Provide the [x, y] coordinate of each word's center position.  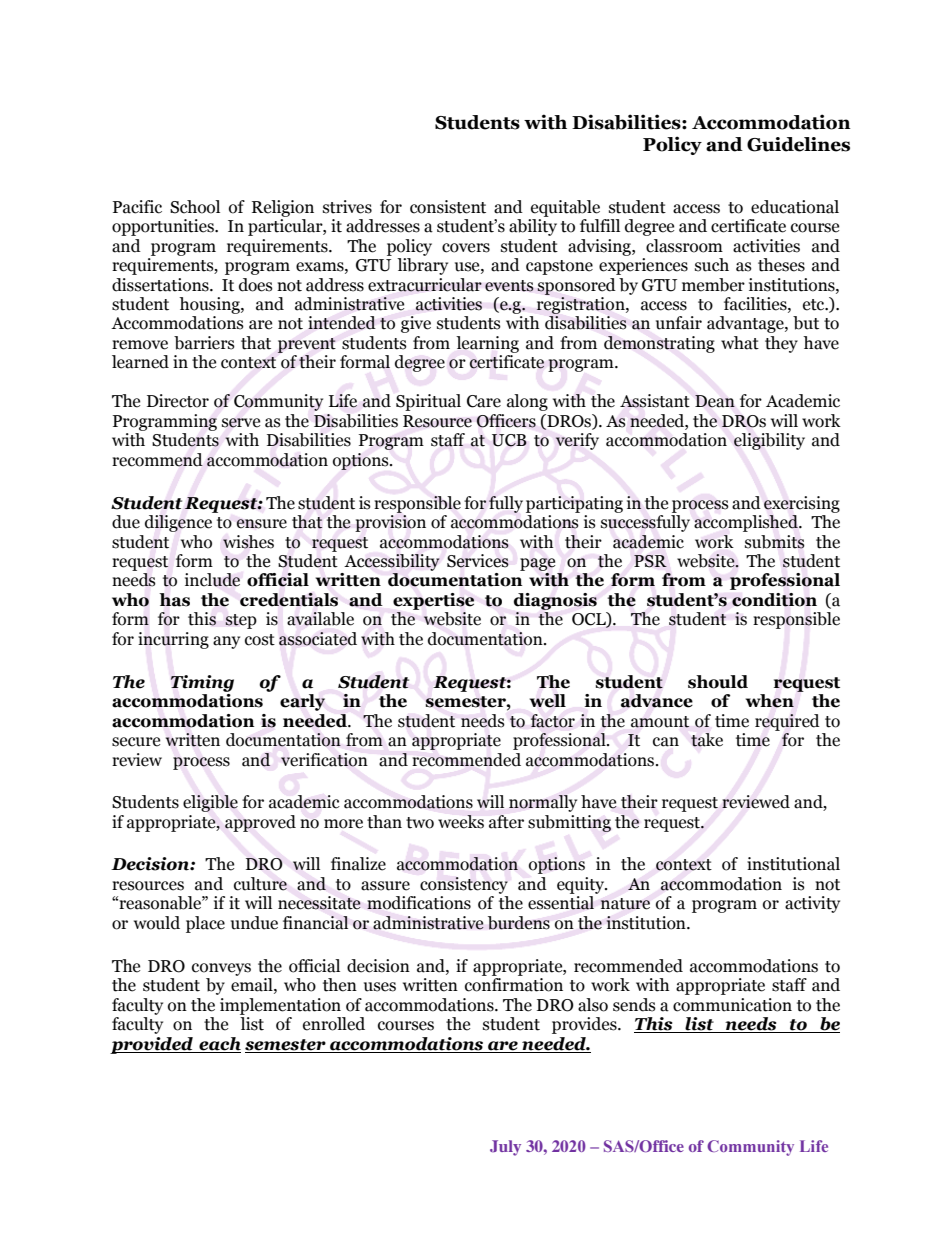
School [195, 207]
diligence [178, 523]
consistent [448, 207]
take [707, 740]
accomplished [747, 523]
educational [795, 207]
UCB [509, 440]
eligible [210, 803]
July [505, 1148]
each [220, 1044]
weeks [461, 822]
